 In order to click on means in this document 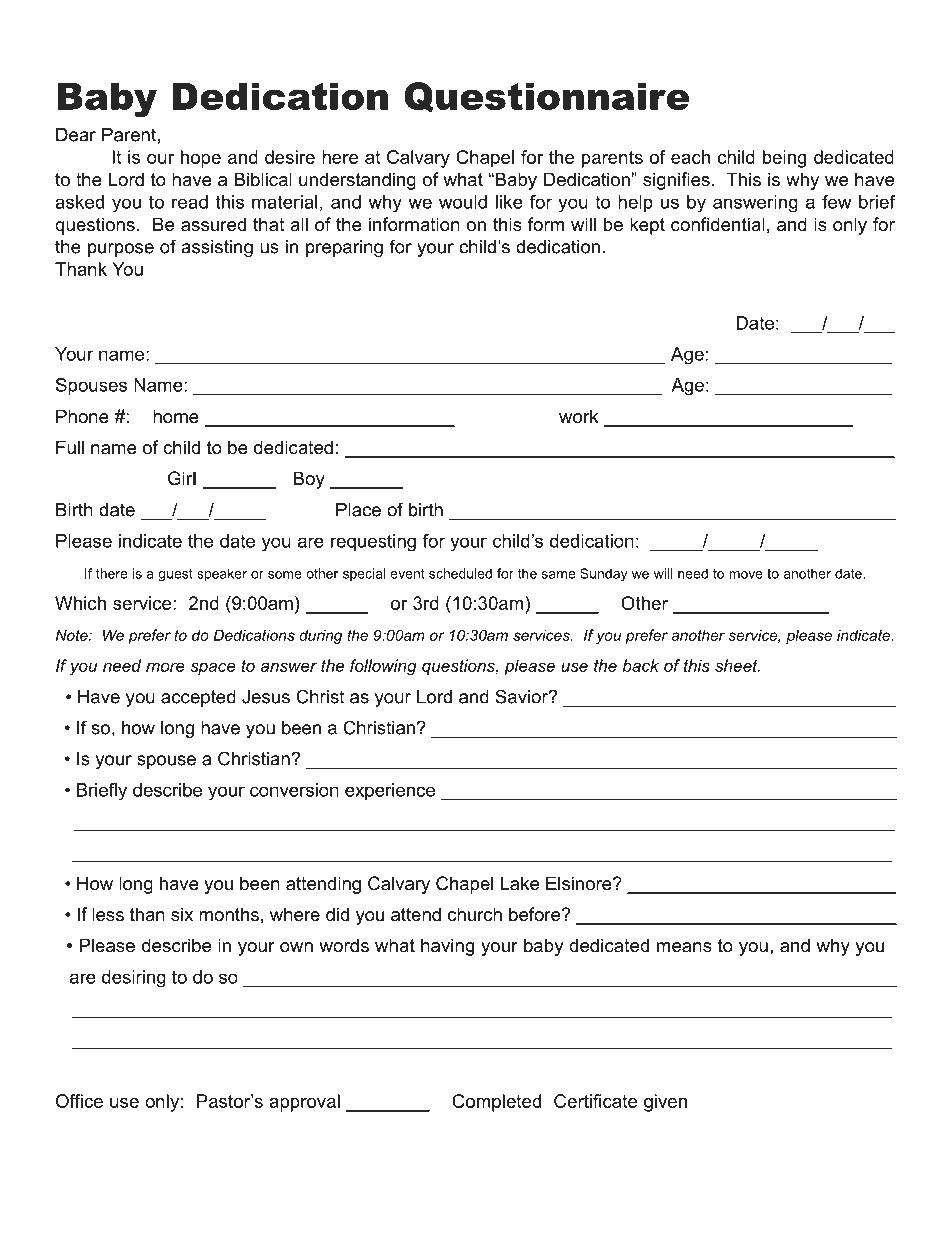, I will do `click(684, 947)`.
